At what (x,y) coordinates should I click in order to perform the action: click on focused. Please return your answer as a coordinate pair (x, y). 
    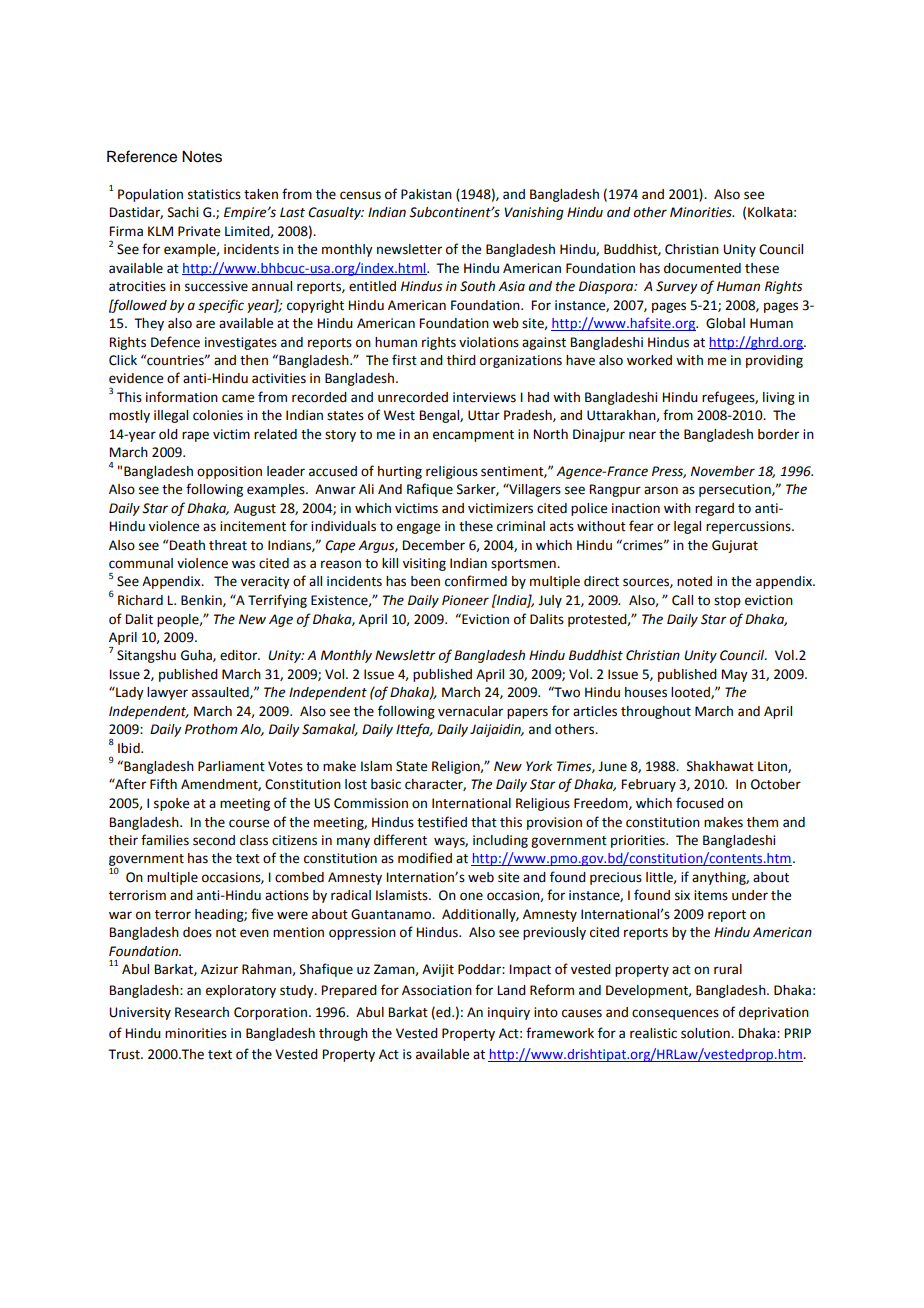
    Looking at the image, I should click on (700, 803).
